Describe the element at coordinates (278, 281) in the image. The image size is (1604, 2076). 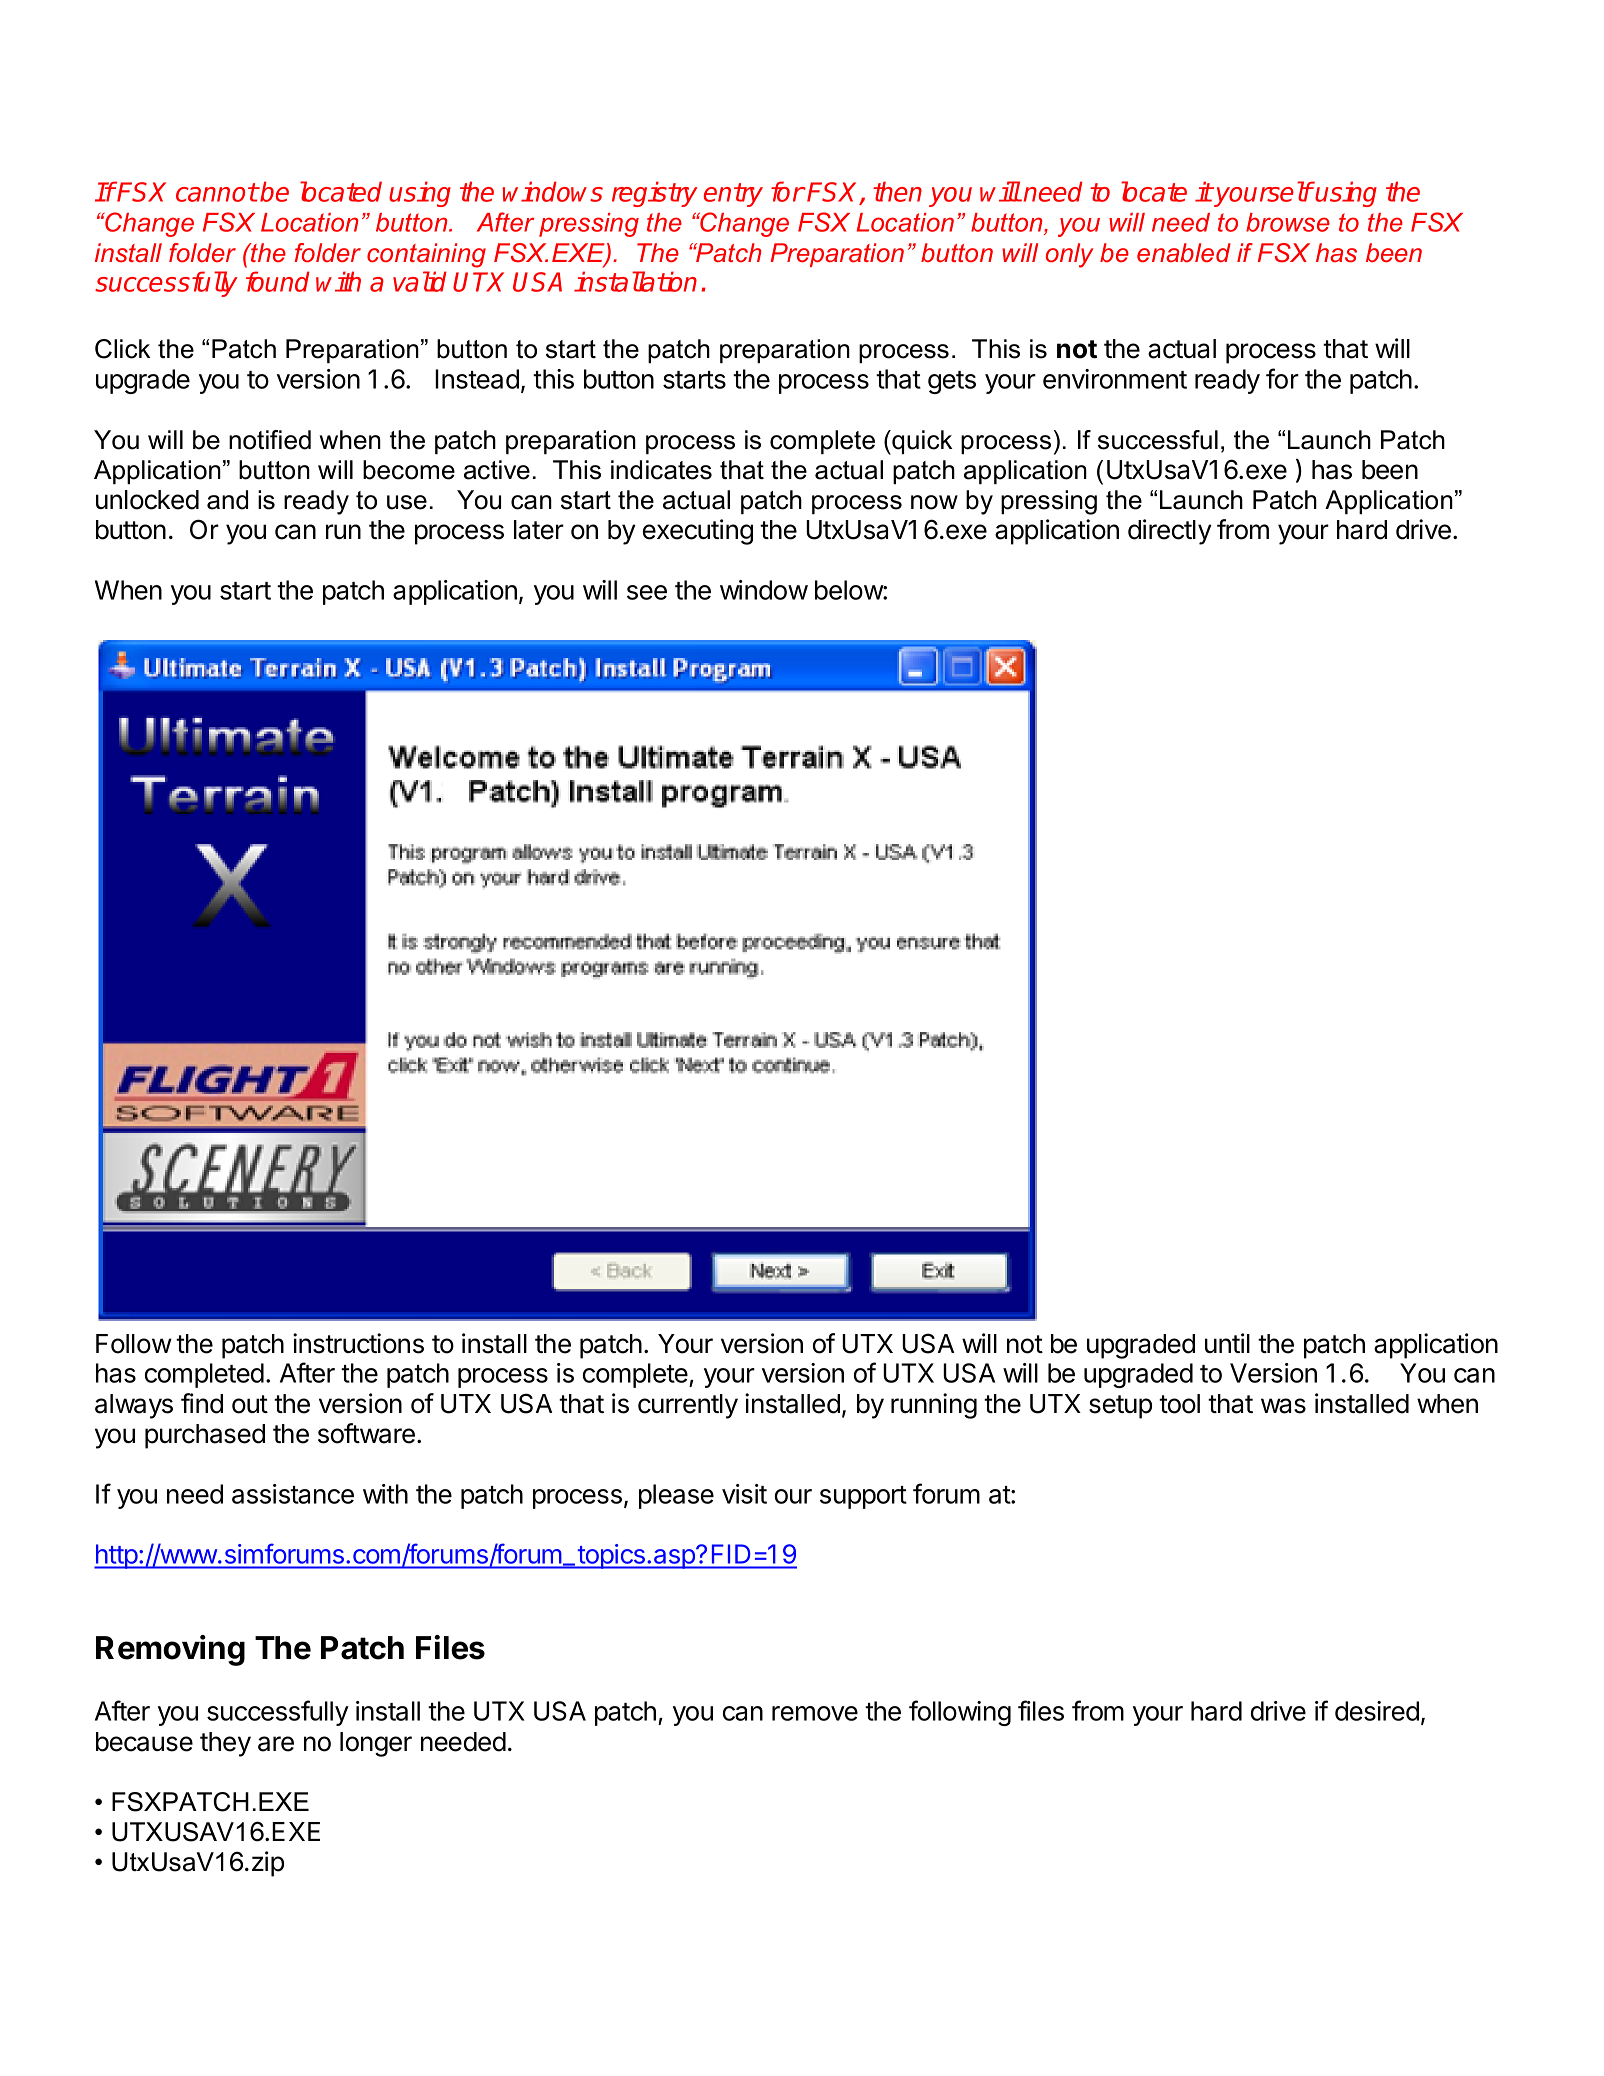
I see `found` at that location.
